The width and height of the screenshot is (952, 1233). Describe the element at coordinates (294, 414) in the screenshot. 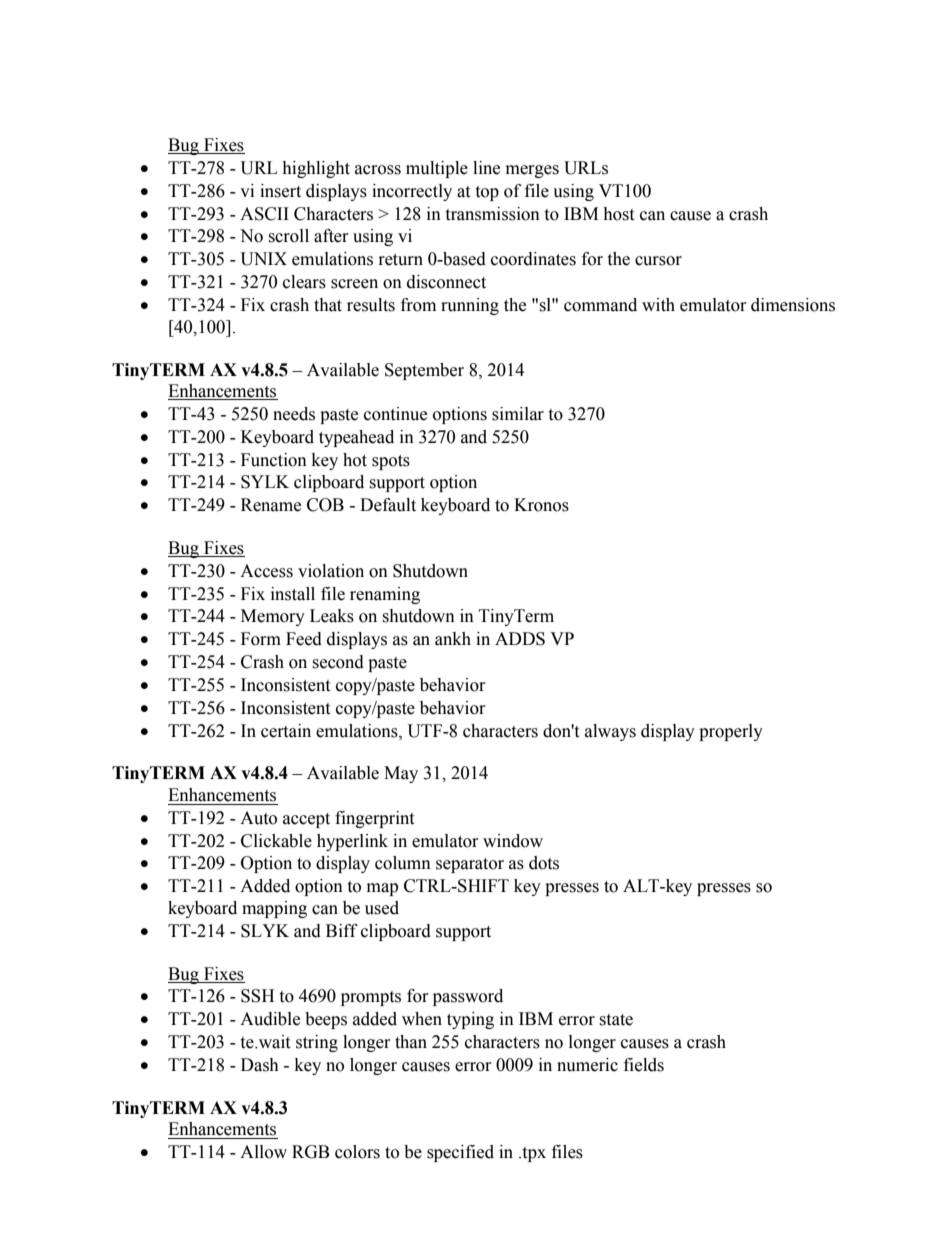

I see `needs` at that location.
